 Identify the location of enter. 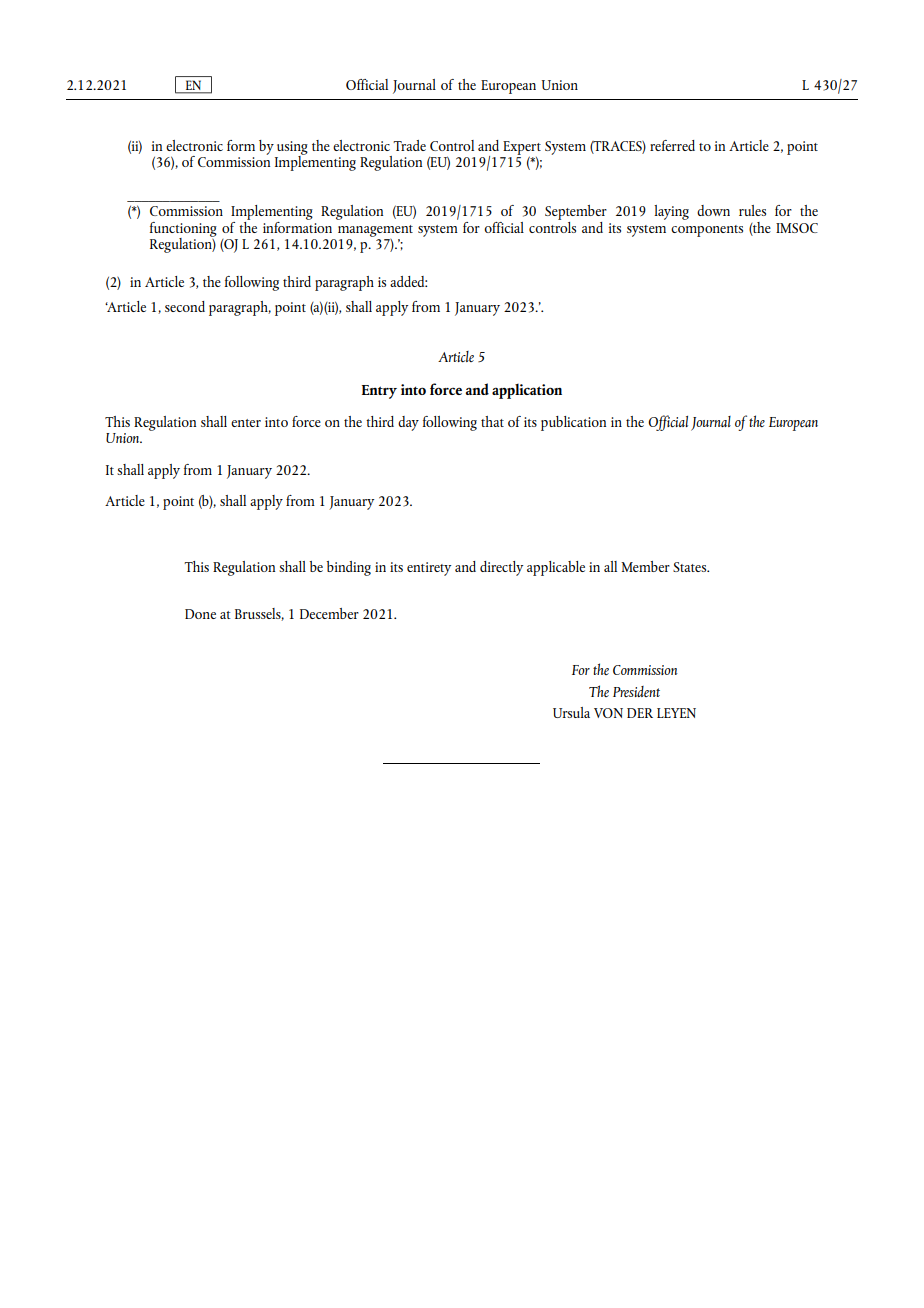
(246, 423).
